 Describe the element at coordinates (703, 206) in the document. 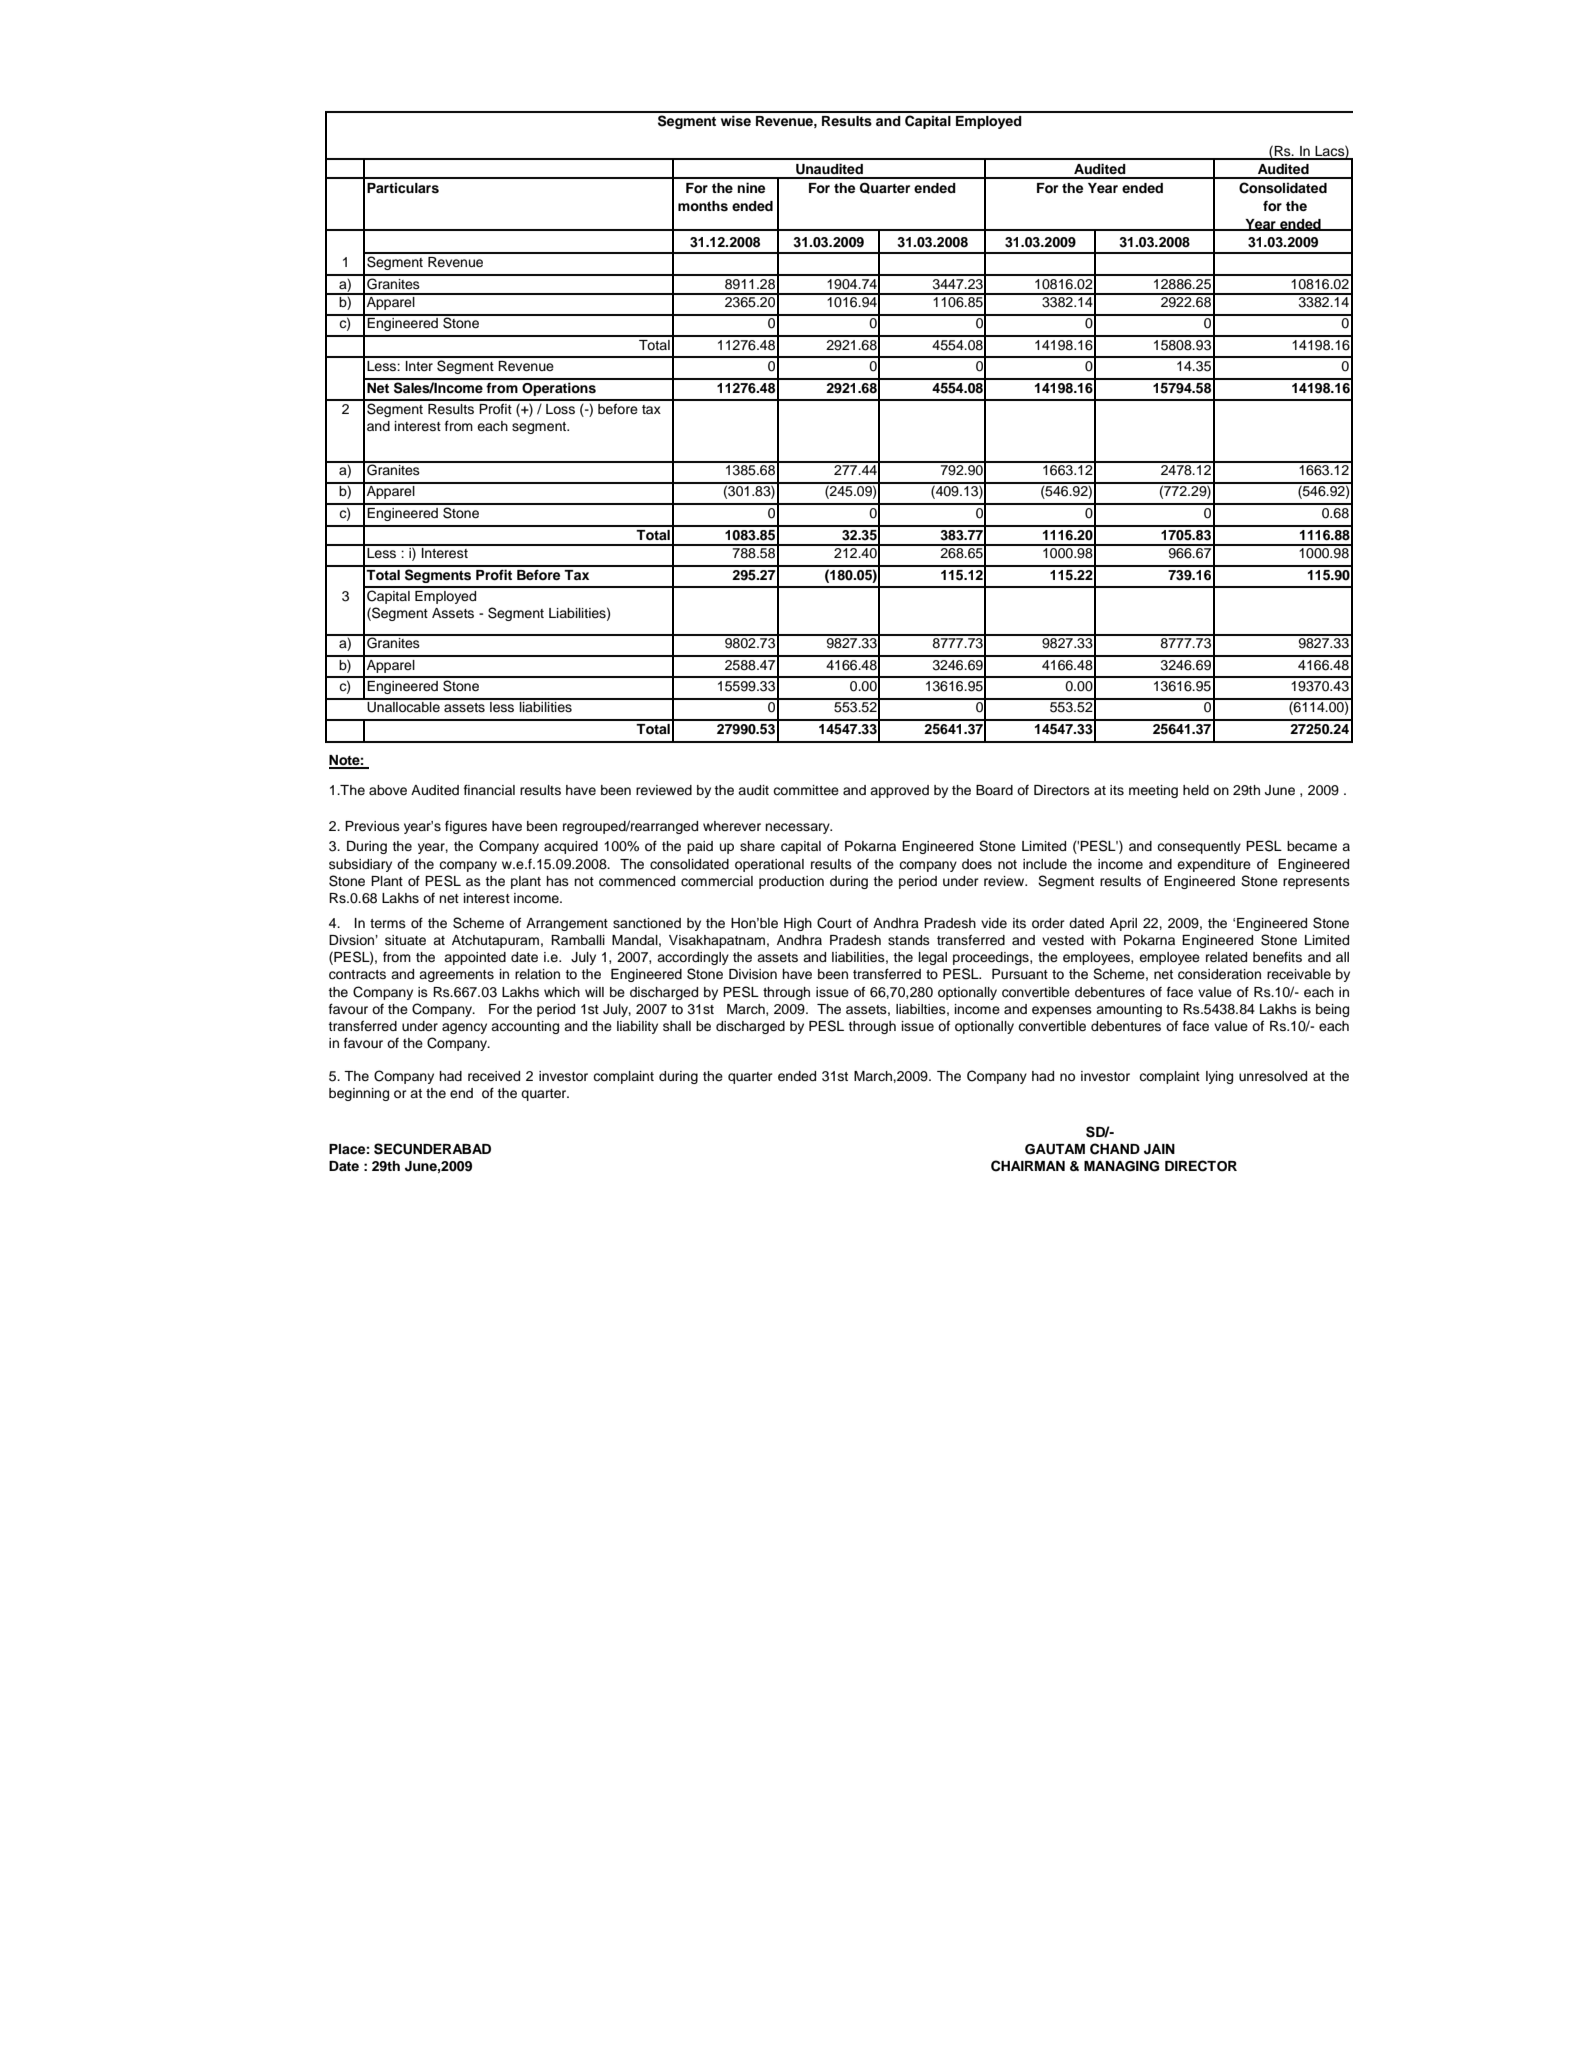

I see `months` at that location.
